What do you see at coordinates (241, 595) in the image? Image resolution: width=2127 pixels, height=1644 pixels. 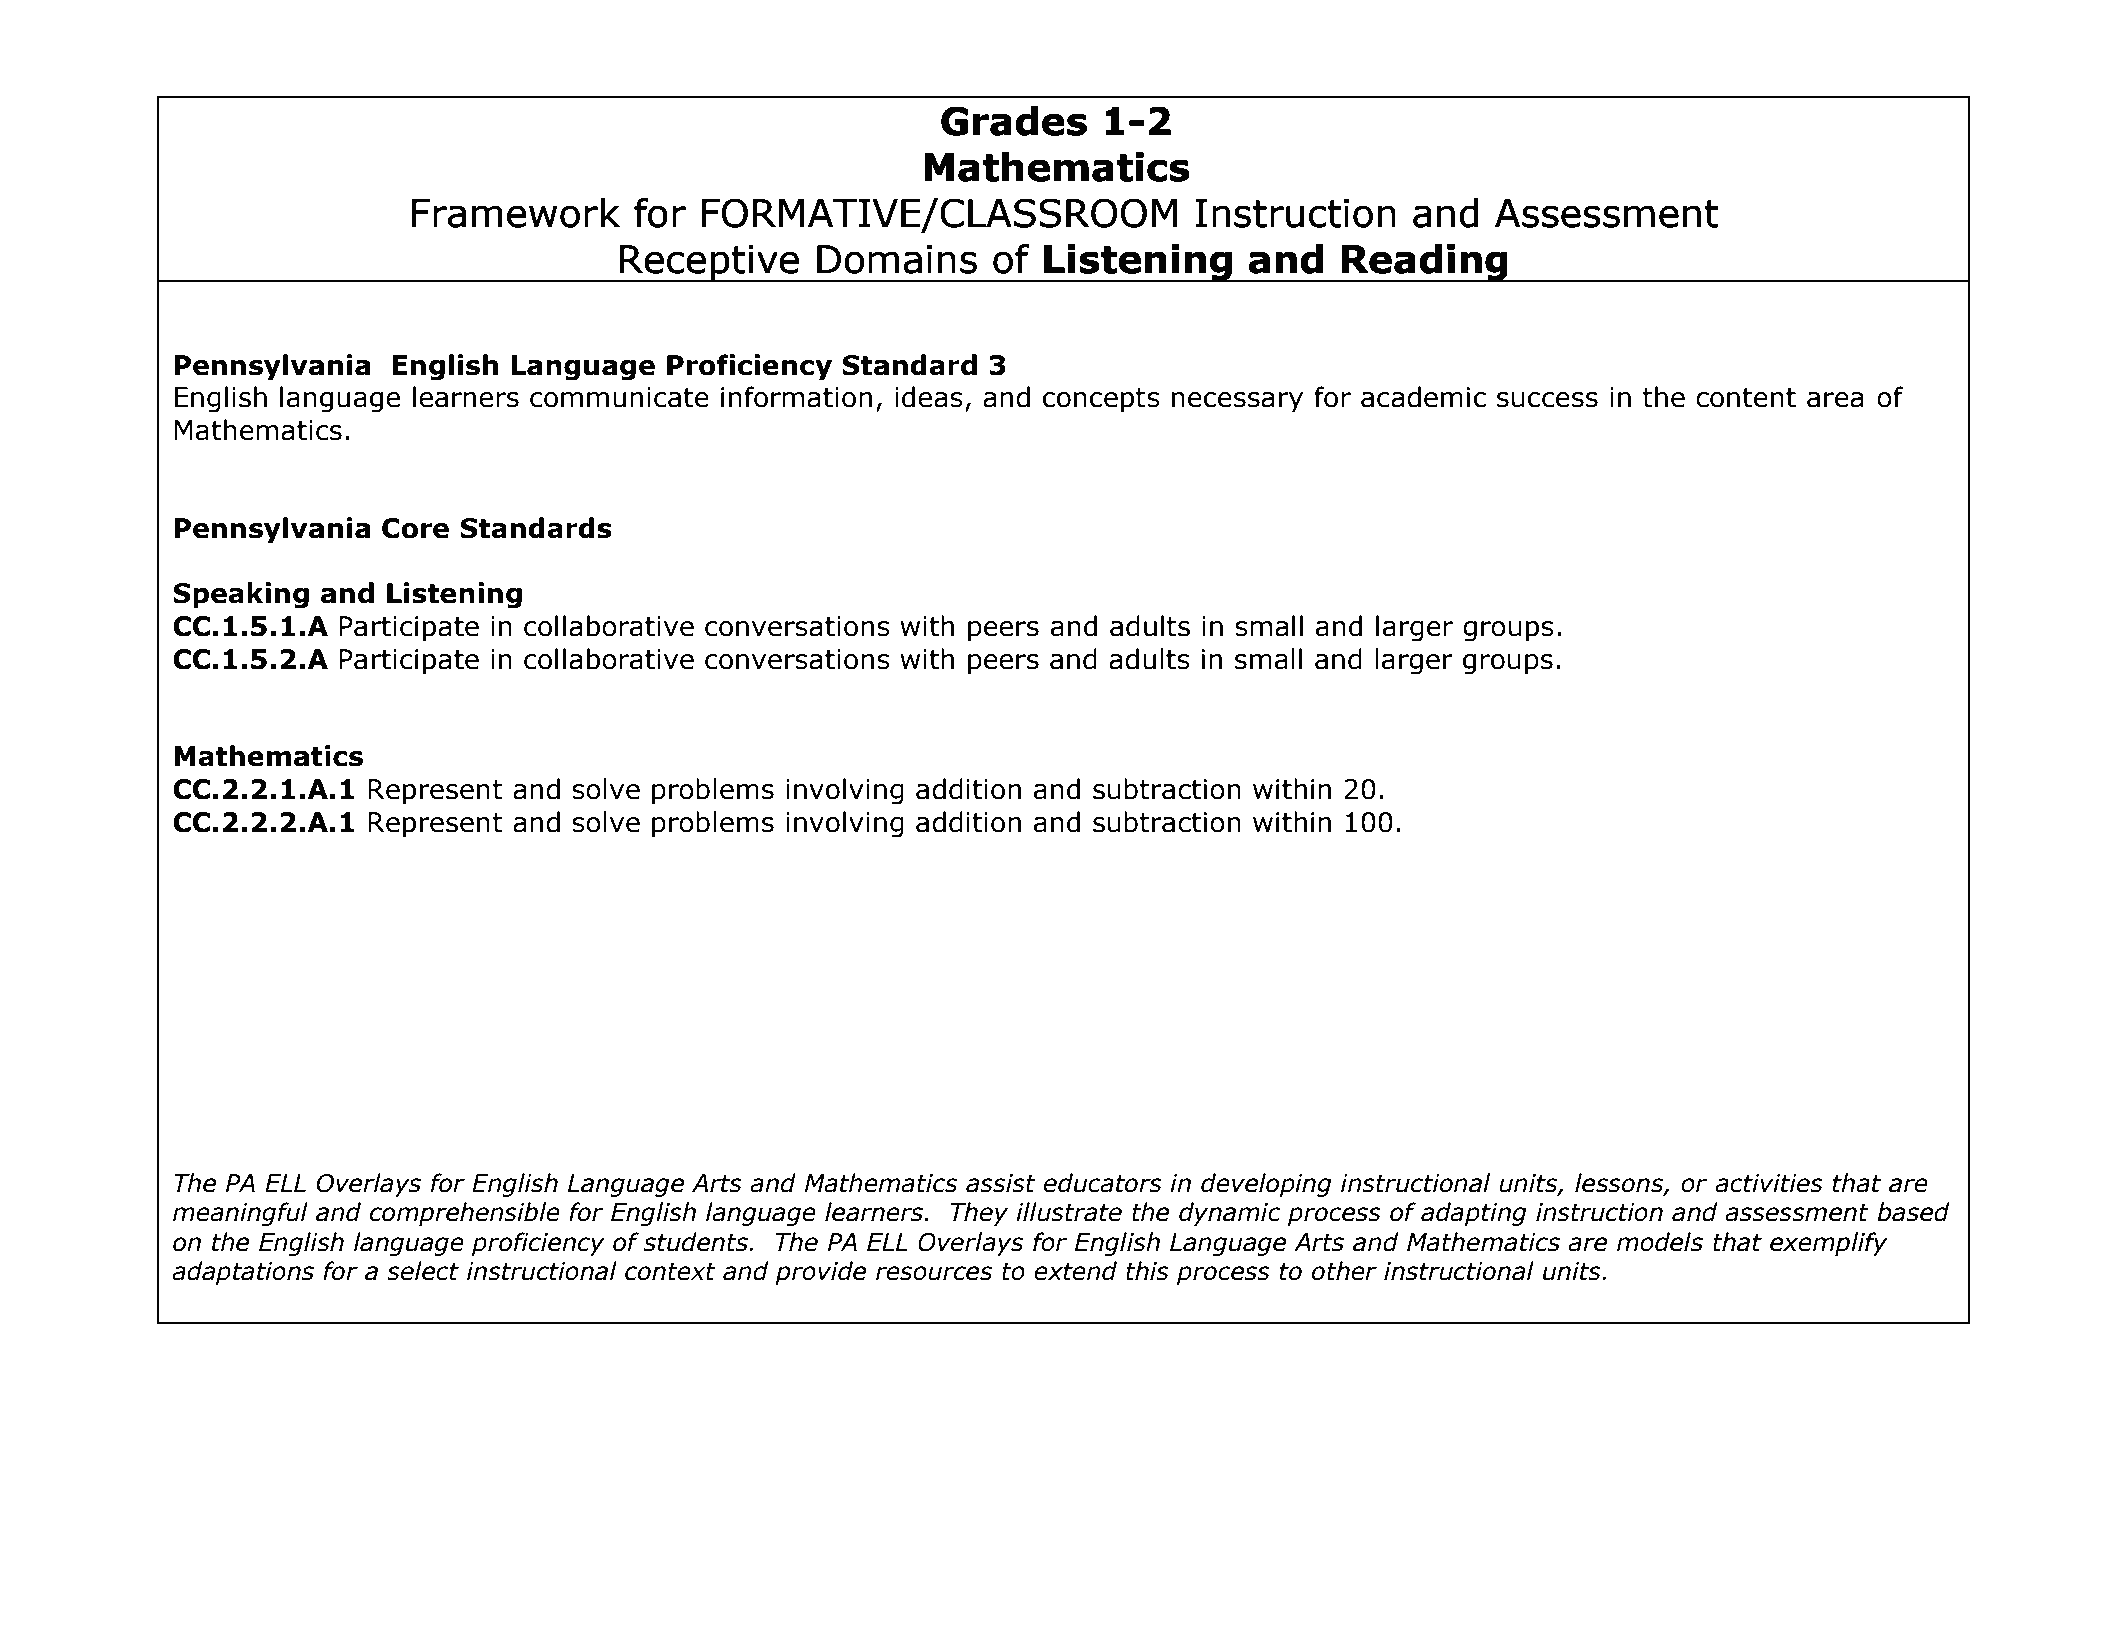 I see `Speaking` at bounding box center [241, 595].
